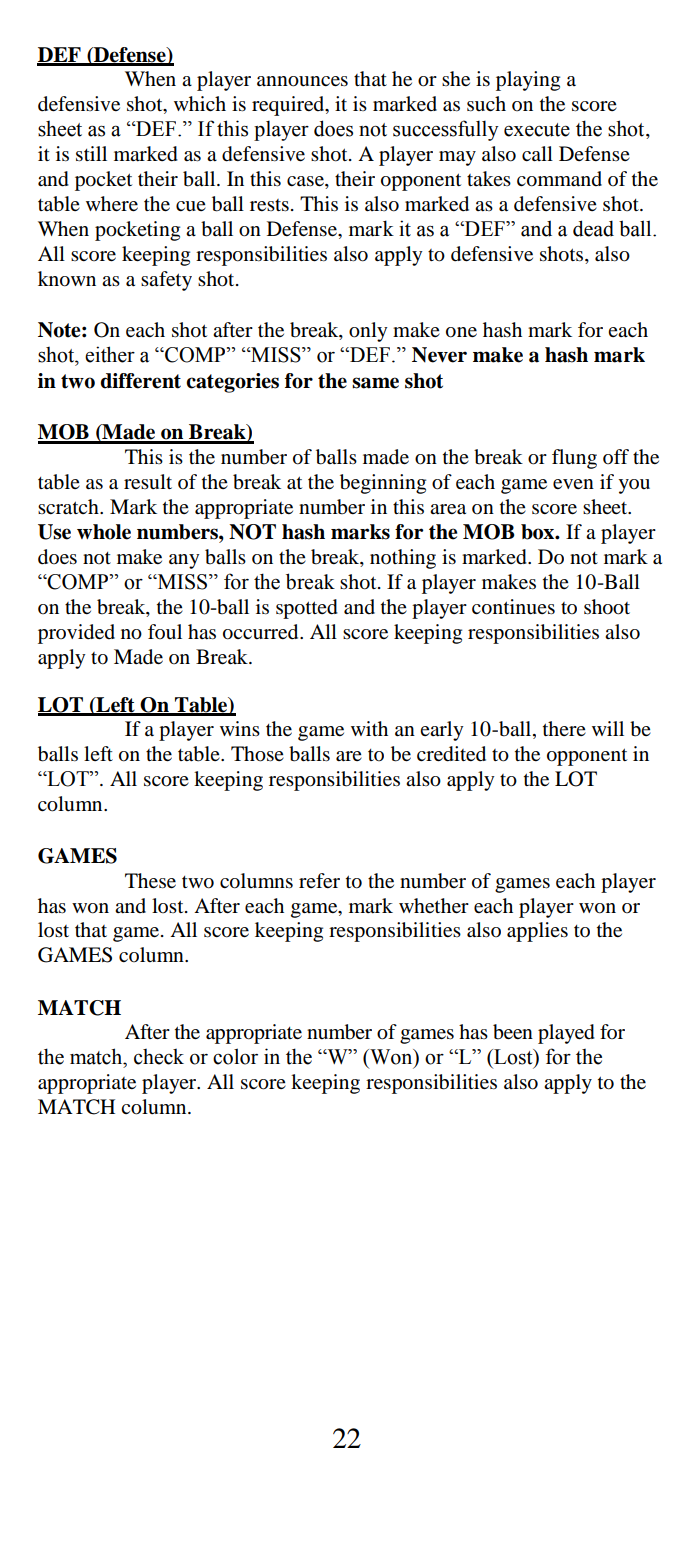 The height and width of the screenshot is (1568, 696). I want to click on check, so click(159, 1056).
